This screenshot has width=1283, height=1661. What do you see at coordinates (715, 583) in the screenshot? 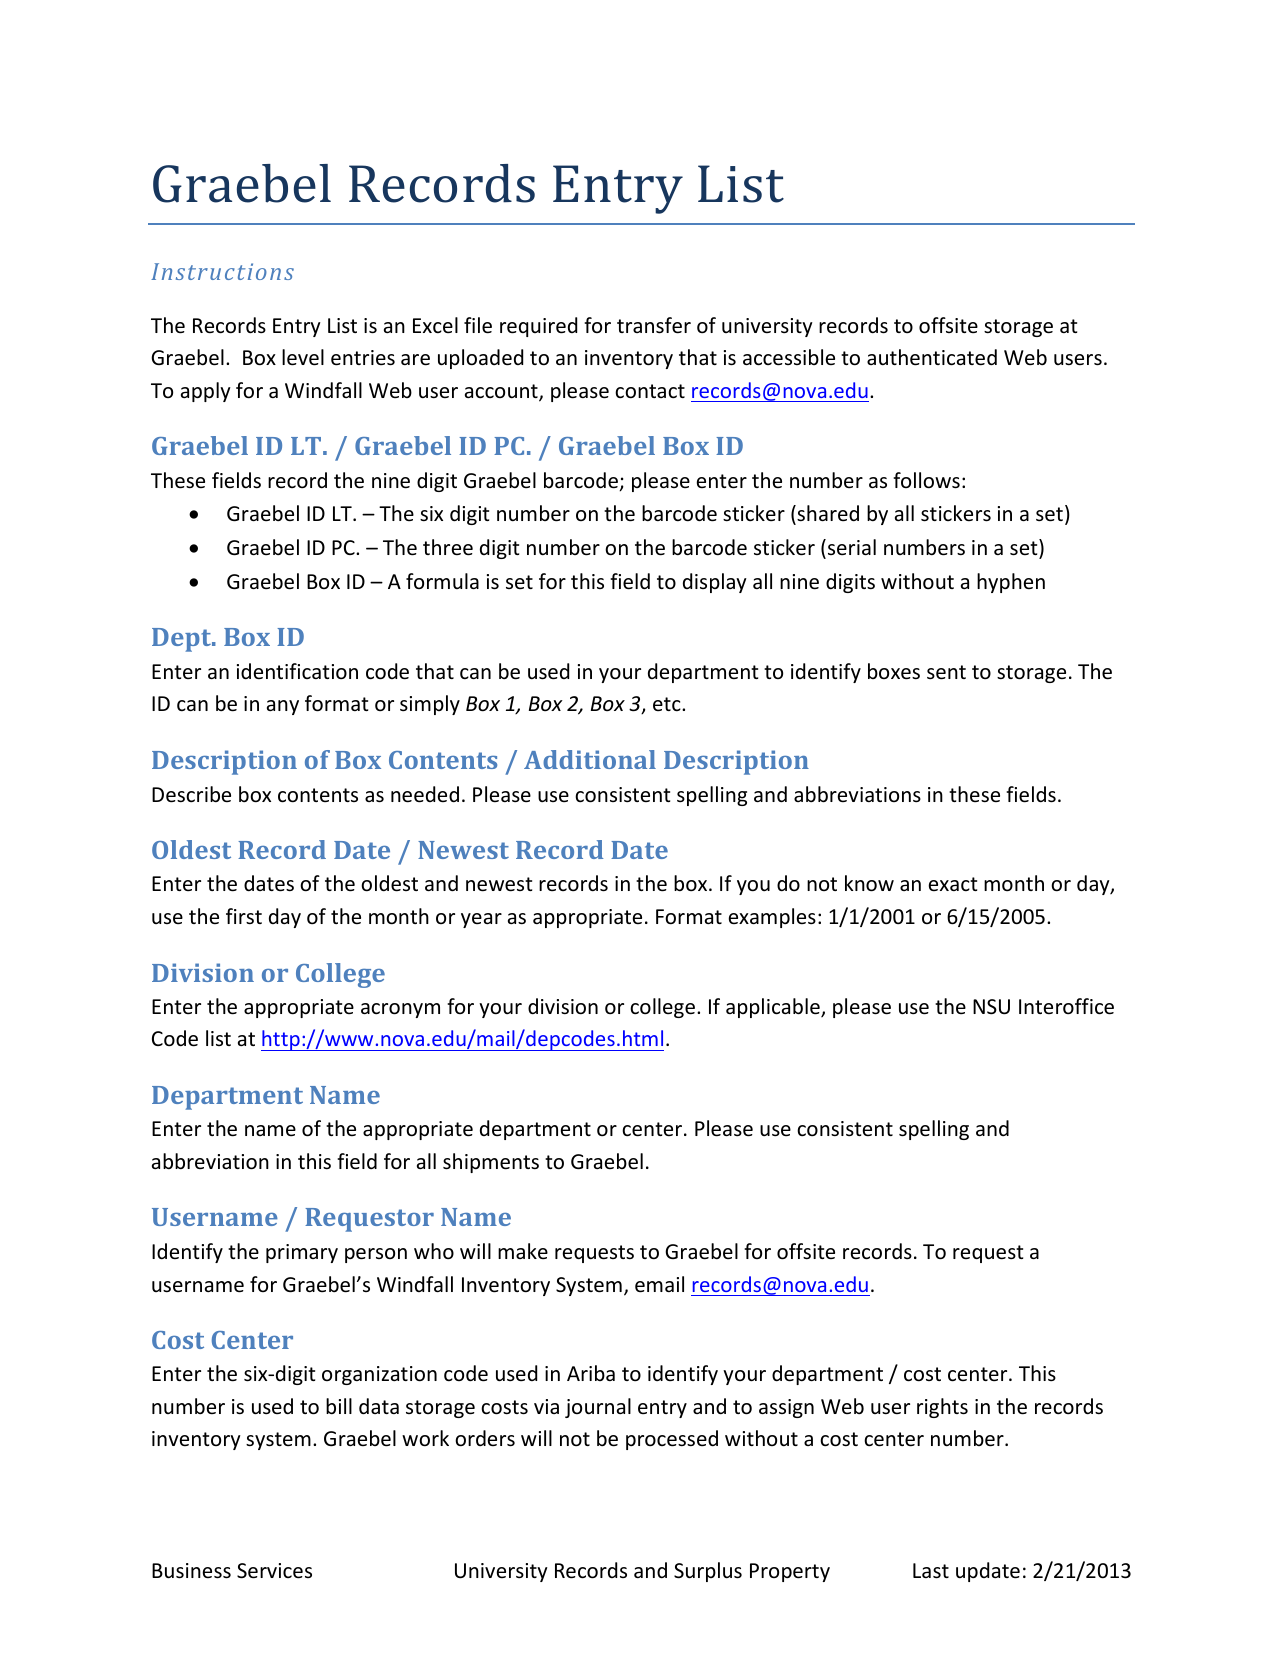
I see `display` at bounding box center [715, 583].
